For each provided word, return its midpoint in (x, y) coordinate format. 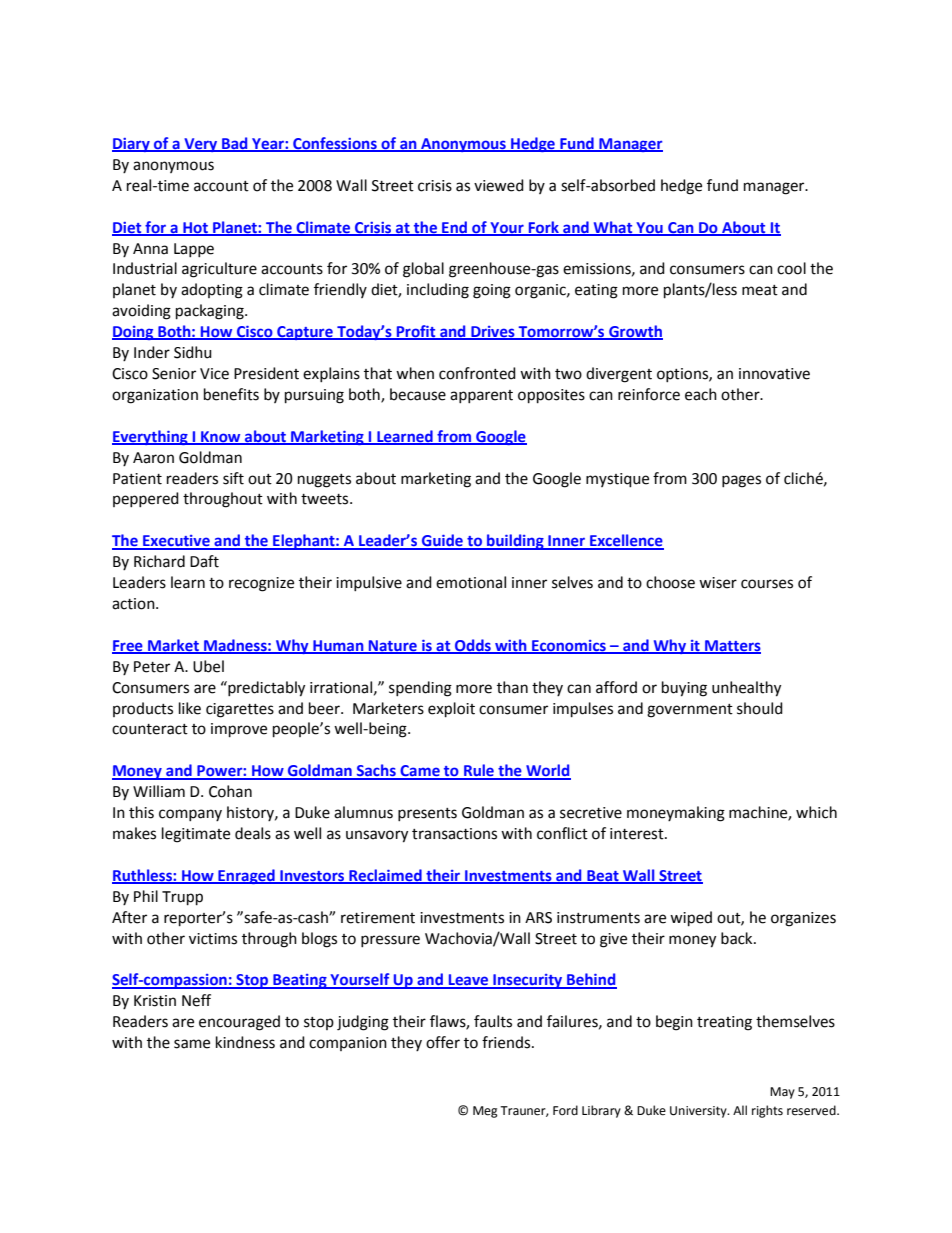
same (192, 1044)
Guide (442, 541)
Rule (479, 771)
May (782, 1093)
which (816, 812)
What (613, 228)
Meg (485, 1112)
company (190, 815)
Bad (235, 144)
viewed (499, 185)
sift (233, 478)
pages (741, 481)
